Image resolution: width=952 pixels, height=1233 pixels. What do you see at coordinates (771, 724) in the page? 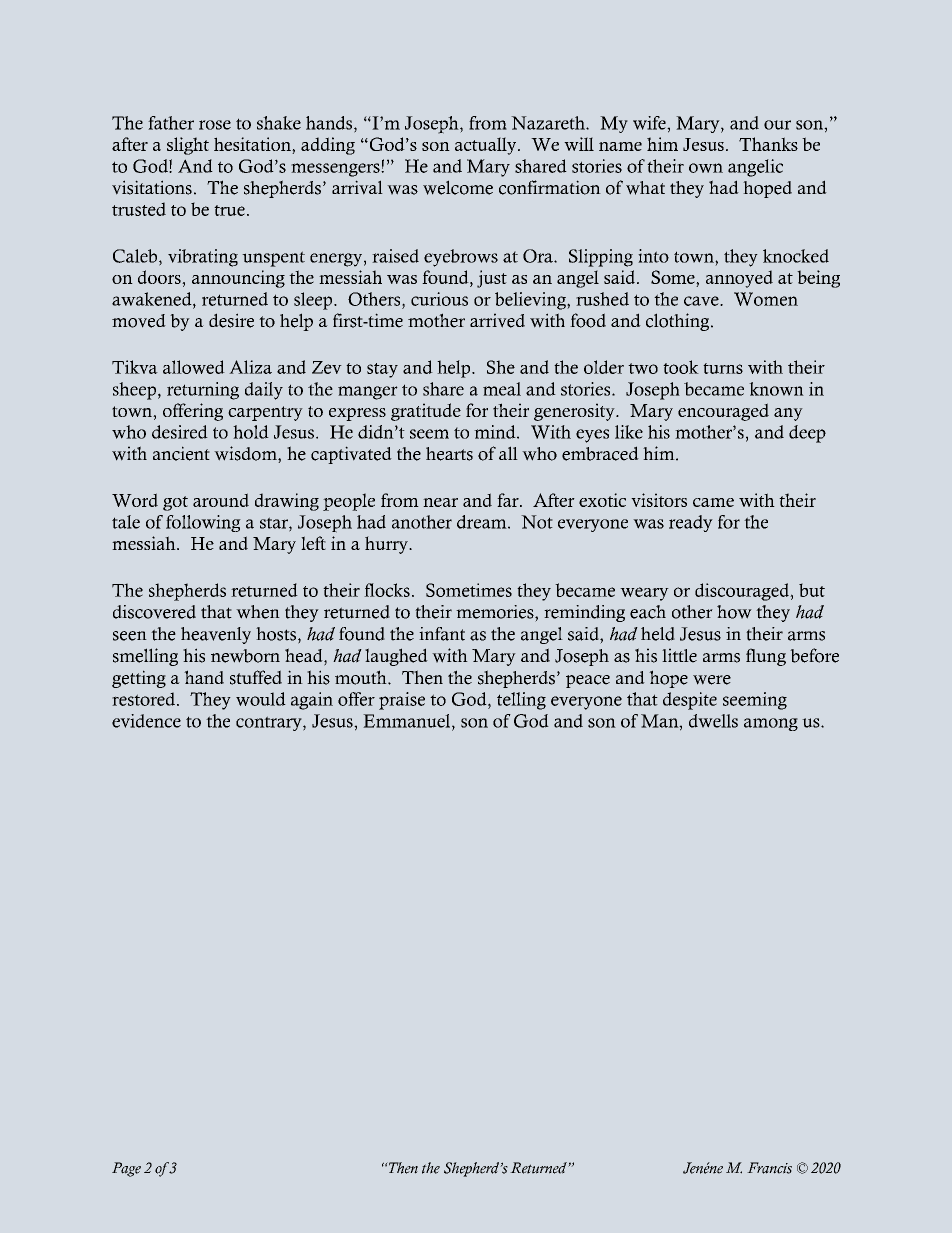
I see `among` at bounding box center [771, 724].
